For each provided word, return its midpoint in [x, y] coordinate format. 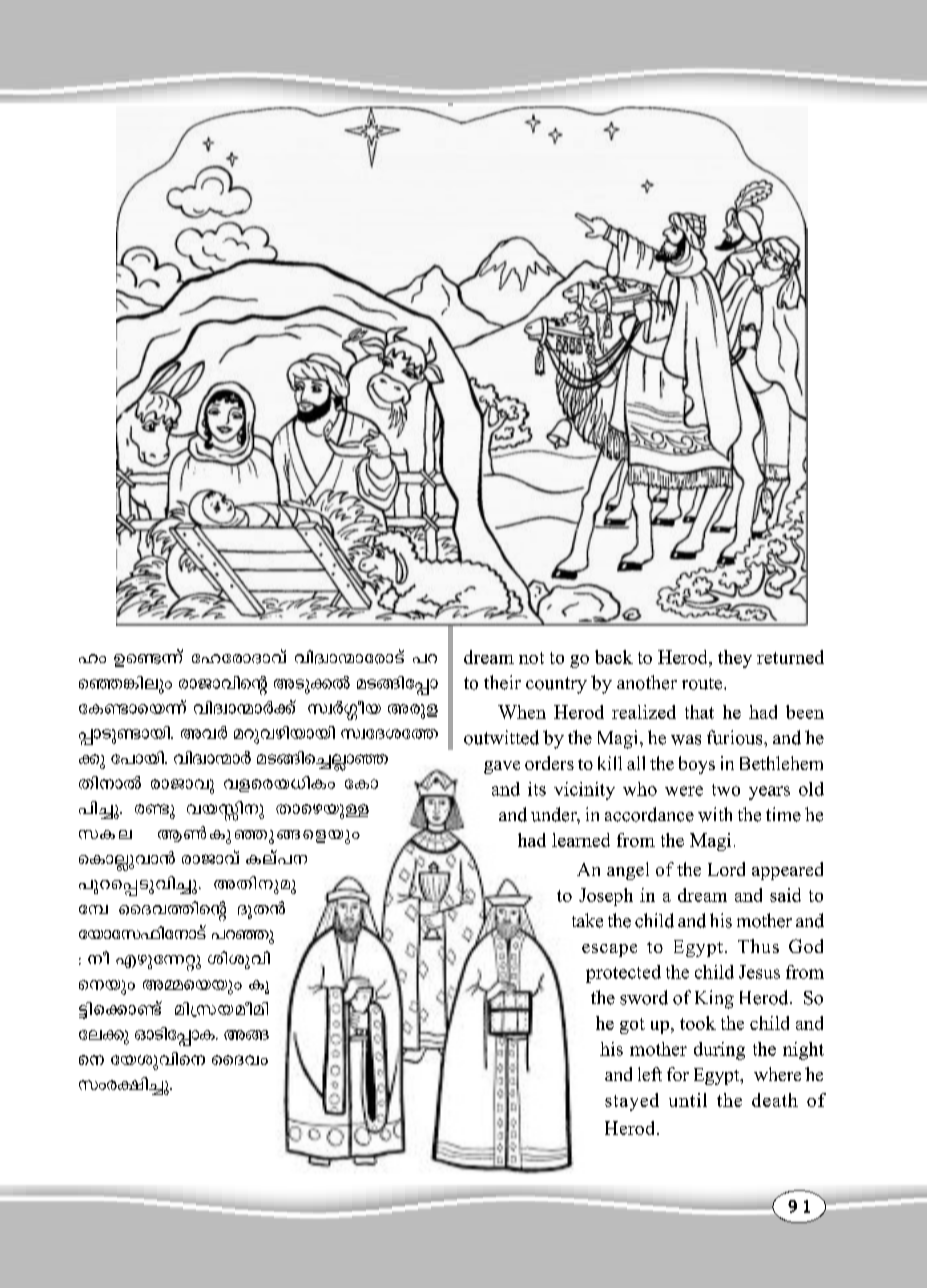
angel [628, 871]
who [640, 789]
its [537, 789]
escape [609, 950]
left [650, 1074]
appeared [787, 871]
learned [581, 840]
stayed [632, 1102]
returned [790, 657]
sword [644, 997]
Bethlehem [781, 763]
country [556, 685]
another [647, 682]
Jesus [759, 972]
